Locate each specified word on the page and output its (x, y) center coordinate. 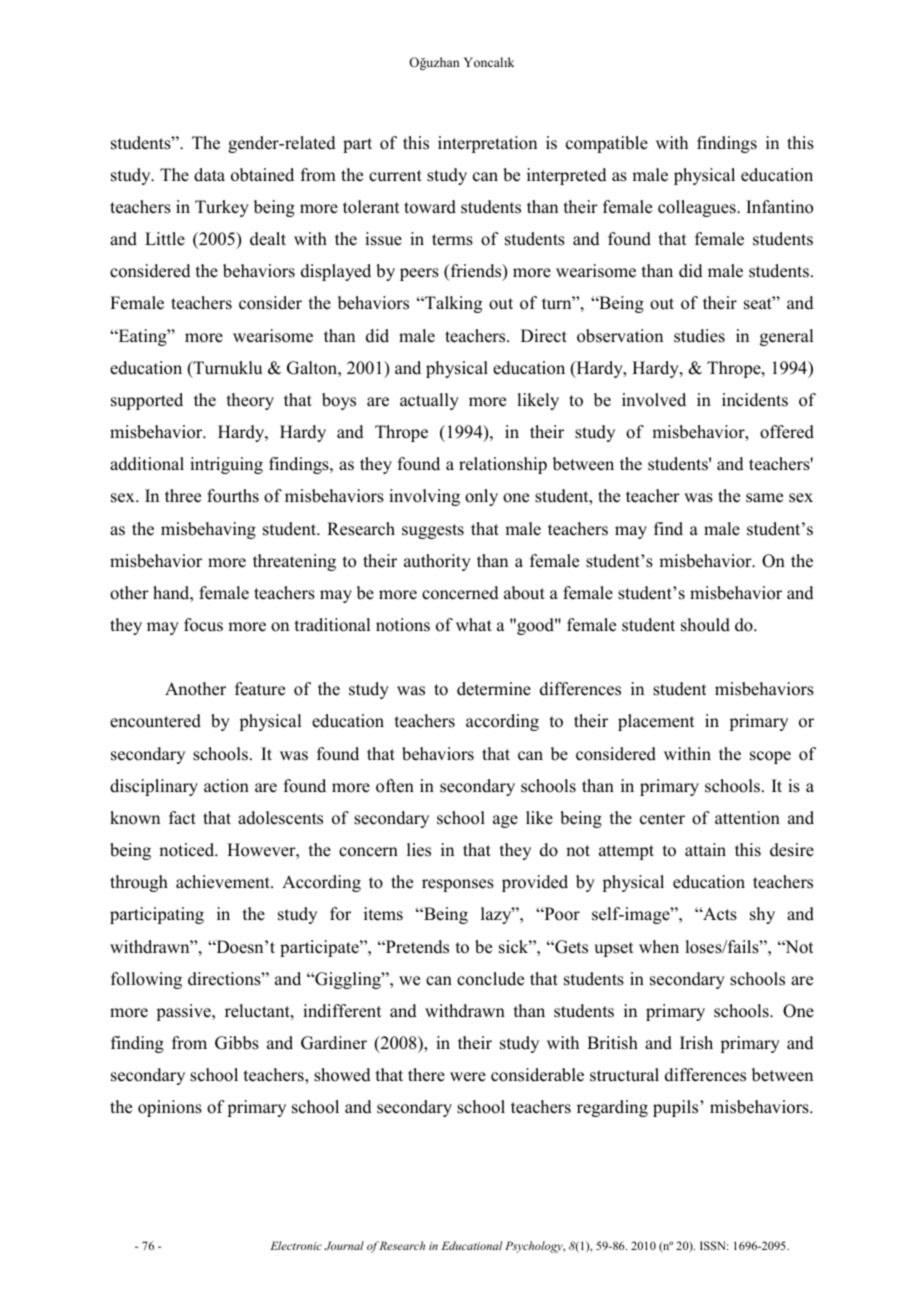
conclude (490, 979)
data (209, 175)
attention (747, 818)
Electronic (296, 1245)
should (705, 625)
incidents (755, 400)
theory (250, 401)
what (474, 624)
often (395, 786)
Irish (696, 1043)
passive (184, 1012)
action (226, 786)
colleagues (698, 208)
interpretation (487, 144)
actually (429, 401)
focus (203, 625)
